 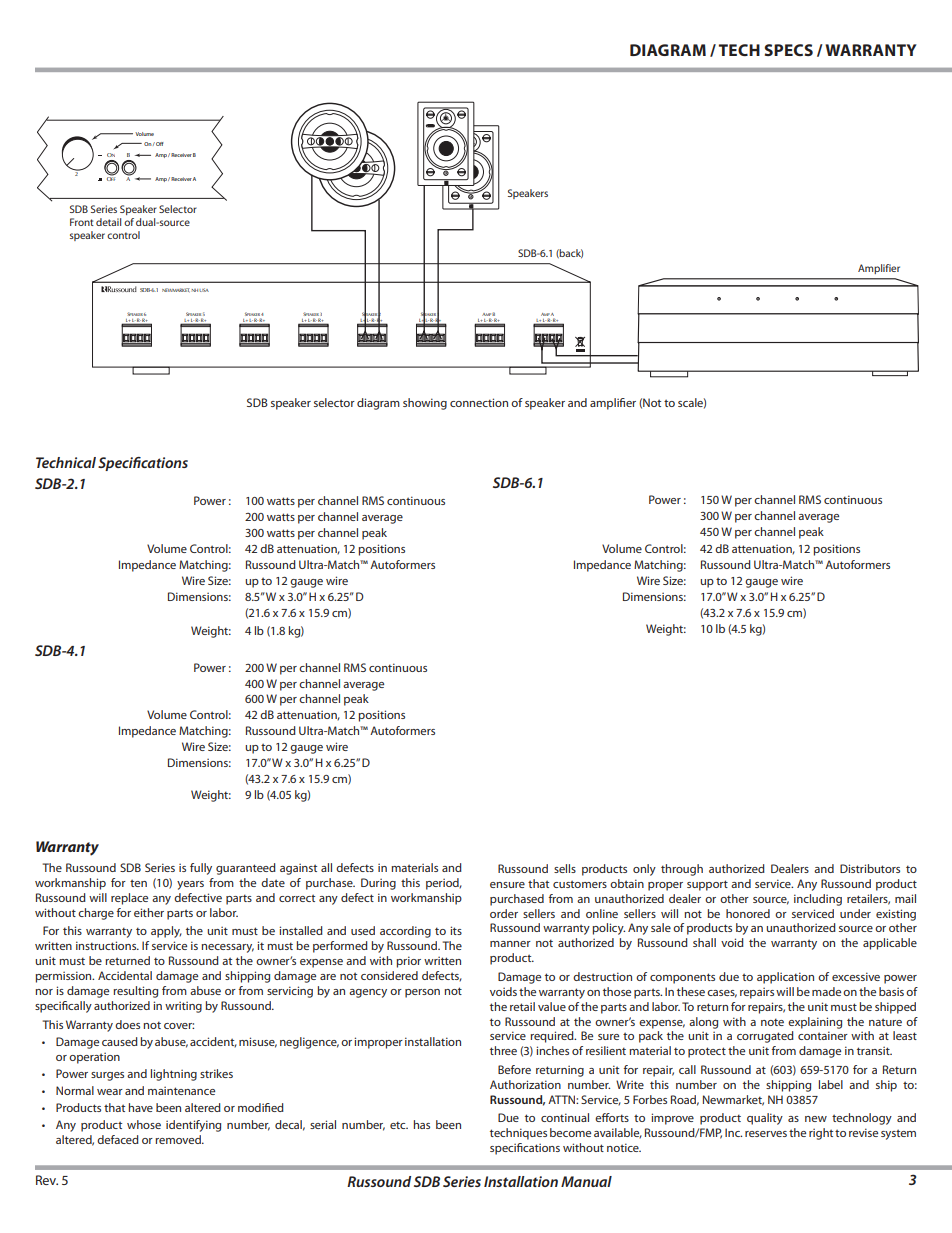 What do you see at coordinates (818, 900) in the document?
I see `including` at bounding box center [818, 900].
